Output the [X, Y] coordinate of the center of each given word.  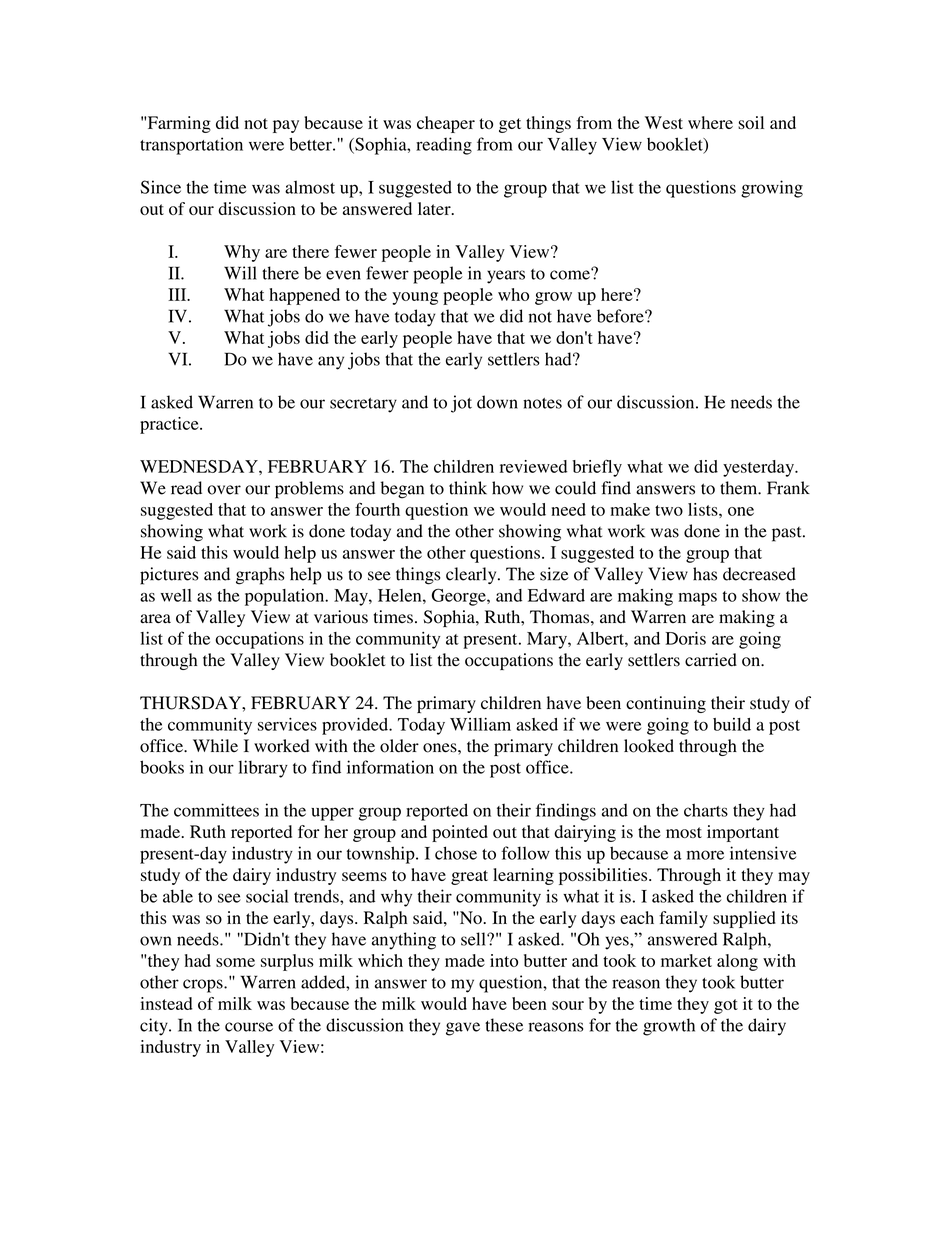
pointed [460, 833]
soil [751, 122]
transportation [191, 146]
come [571, 274]
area [155, 619]
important [743, 833]
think [468, 488]
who [513, 294]
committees [216, 810]
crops [204, 986]
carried [711, 660]
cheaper [446, 124]
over [224, 490]
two [669, 510]
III [178, 294]
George [460, 597]
